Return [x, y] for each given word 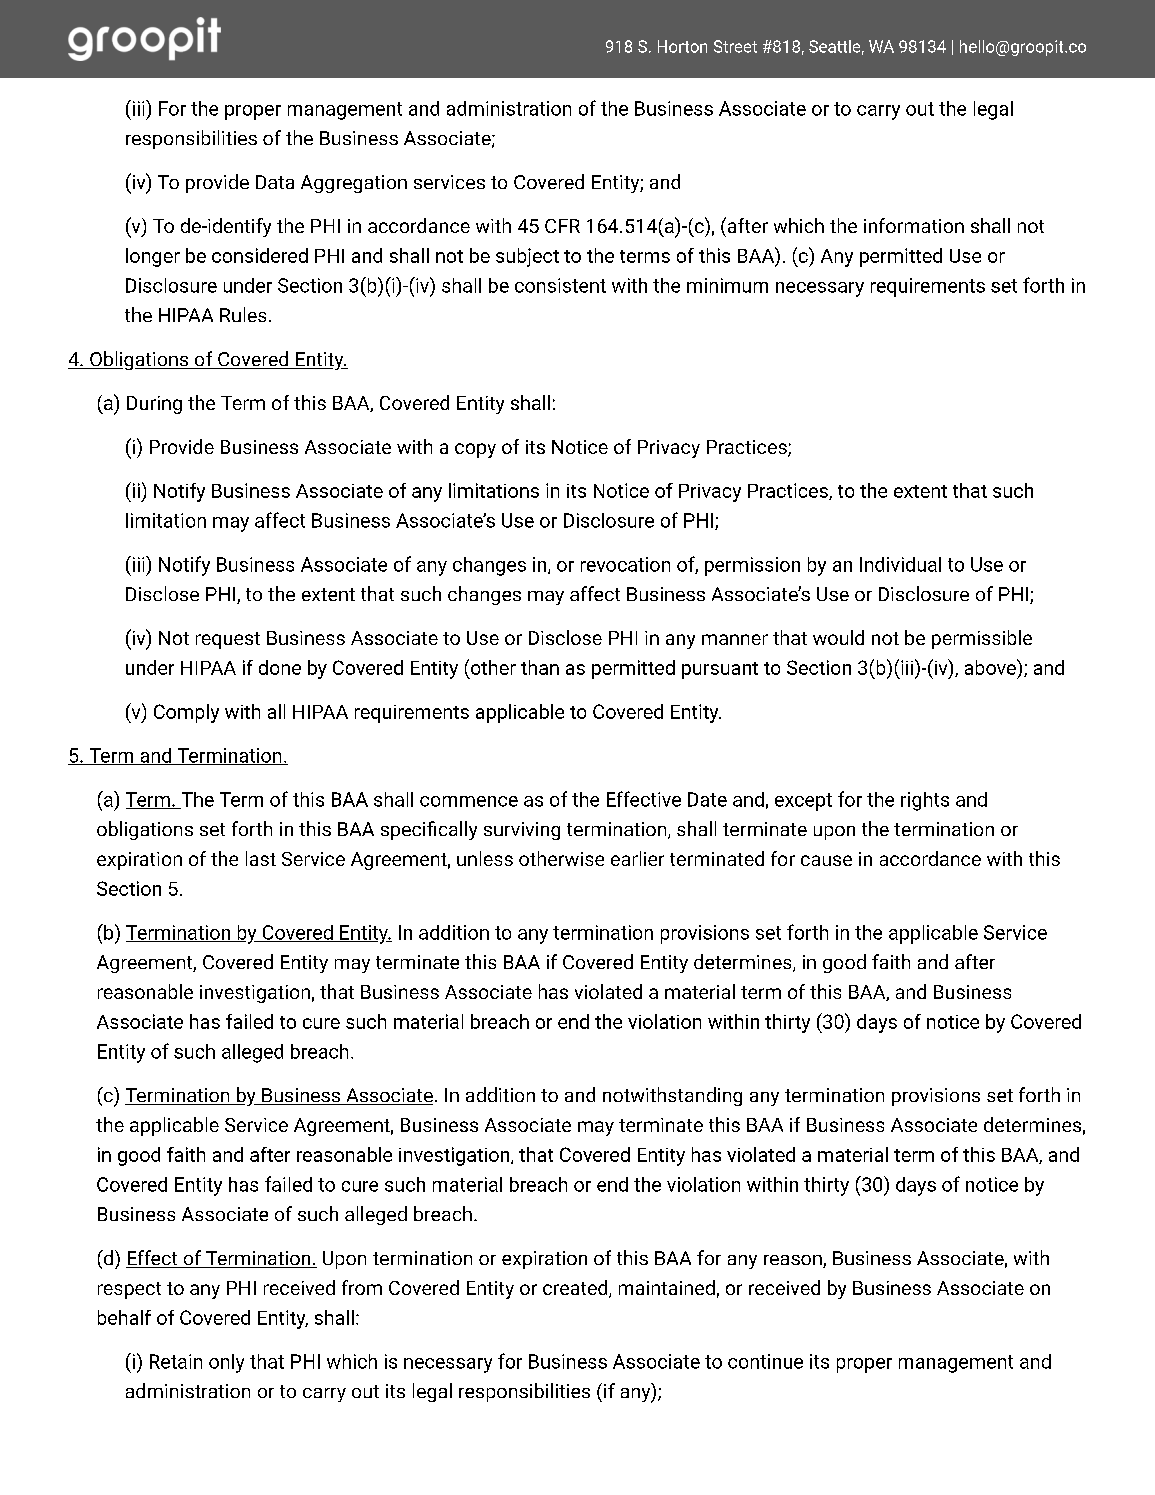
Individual [900, 564]
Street [735, 46]
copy [475, 450]
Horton [682, 46]
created [576, 1289]
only [226, 1363]
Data [275, 182]
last [261, 858]
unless [485, 858]
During [154, 405]
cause [826, 860]
